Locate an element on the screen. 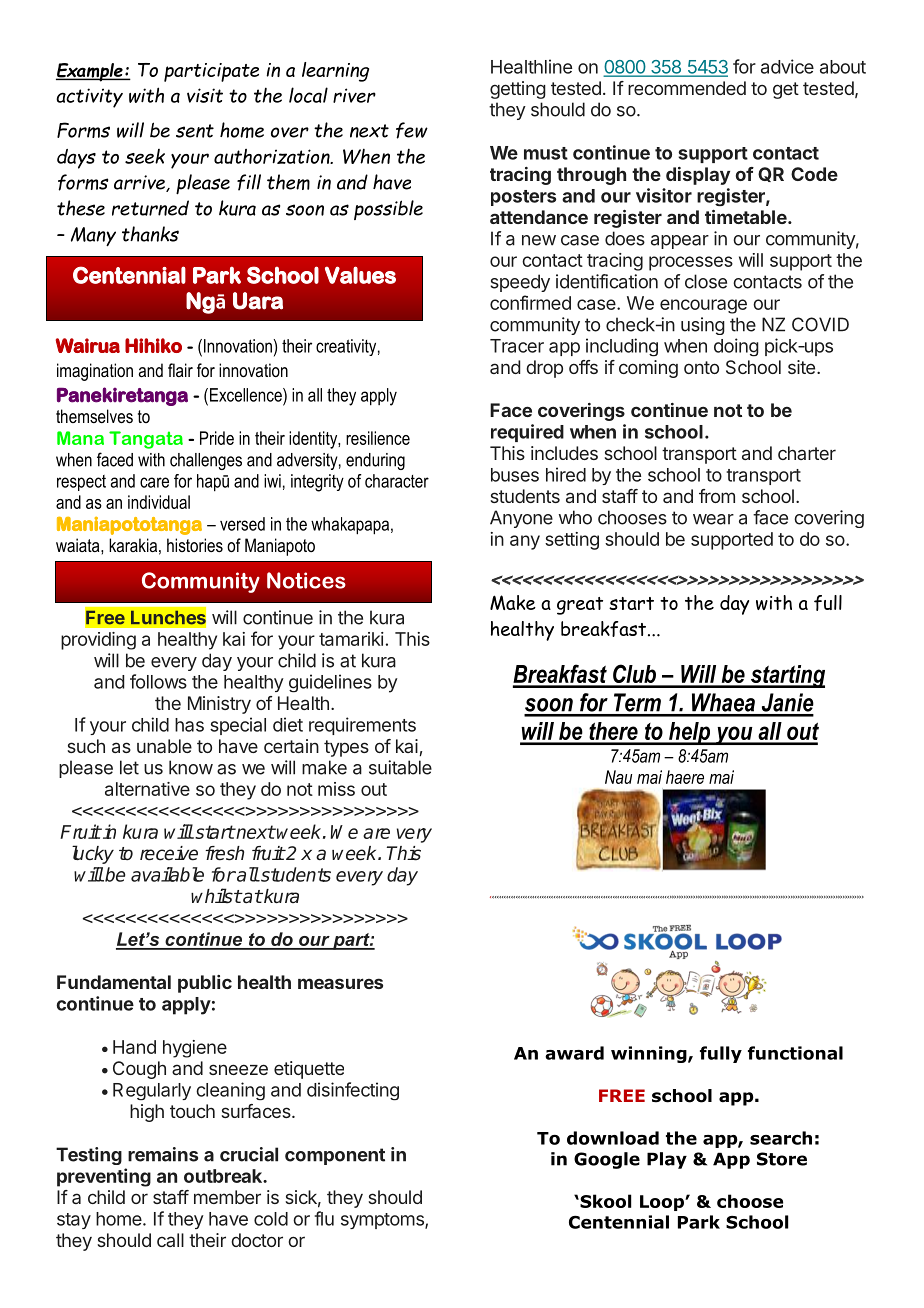 Image resolution: width=924 pixels, height=1308 pixels. guidelines is located at coordinates (330, 683).
